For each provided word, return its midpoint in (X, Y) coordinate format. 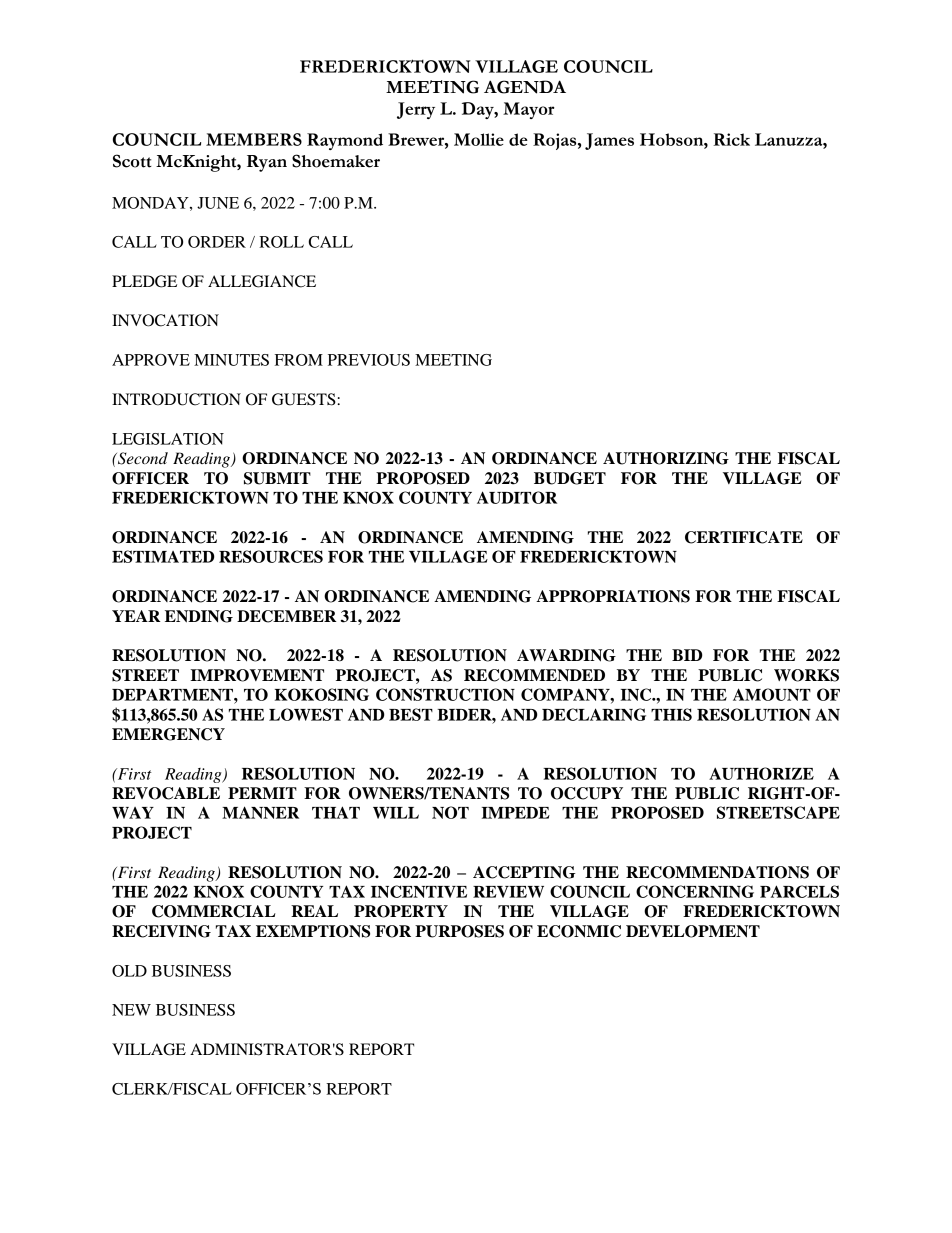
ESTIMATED (163, 556)
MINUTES (231, 360)
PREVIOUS (369, 360)
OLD (129, 971)
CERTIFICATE (744, 537)
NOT (450, 812)
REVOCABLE (166, 793)
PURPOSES (459, 931)
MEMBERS (254, 139)
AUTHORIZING (666, 458)
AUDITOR (517, 497)
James (609, 141)
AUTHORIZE (761, 773)
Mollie (479, 139)
